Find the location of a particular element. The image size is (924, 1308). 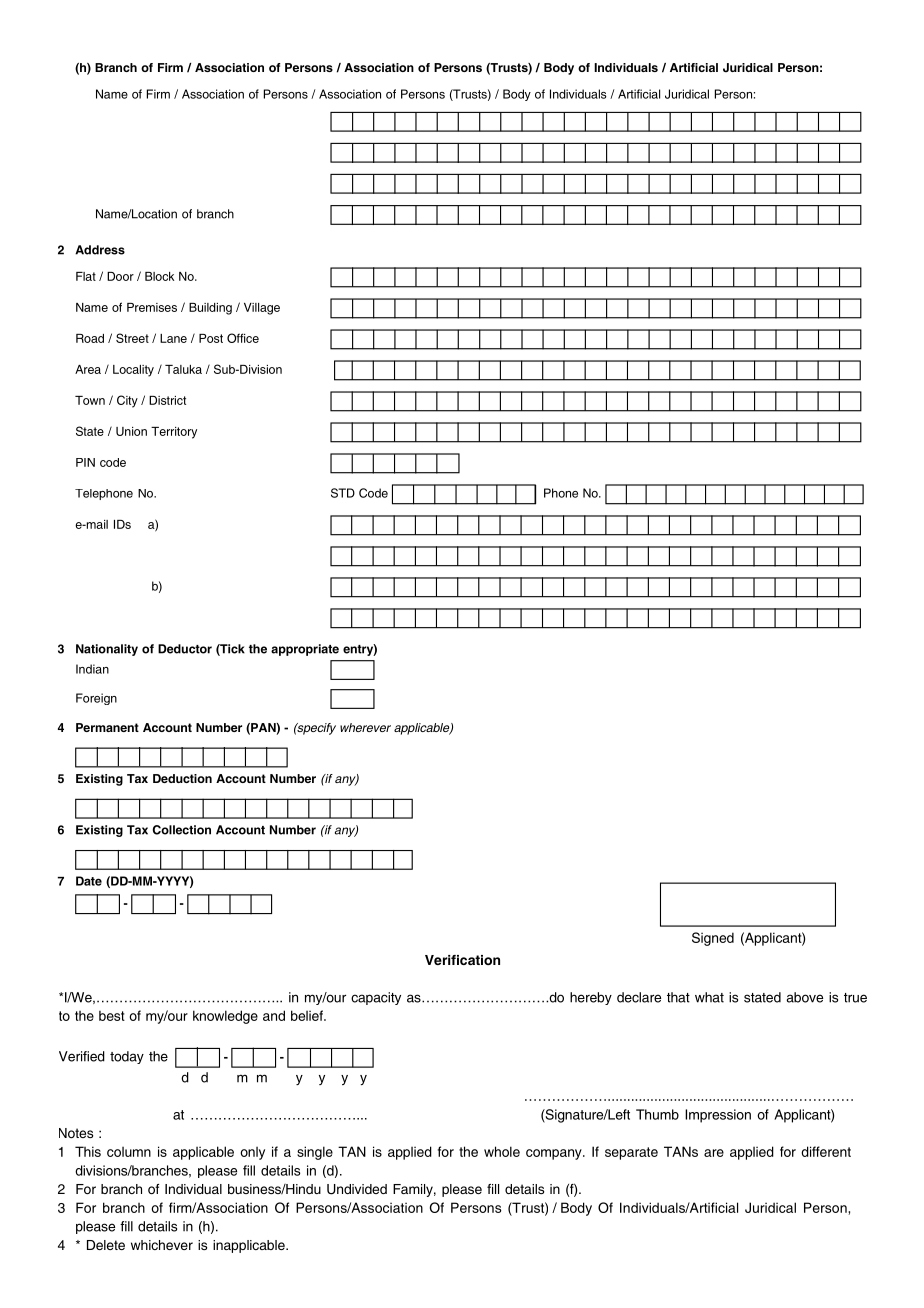

Nationality is located at coordinates (107, 650).
